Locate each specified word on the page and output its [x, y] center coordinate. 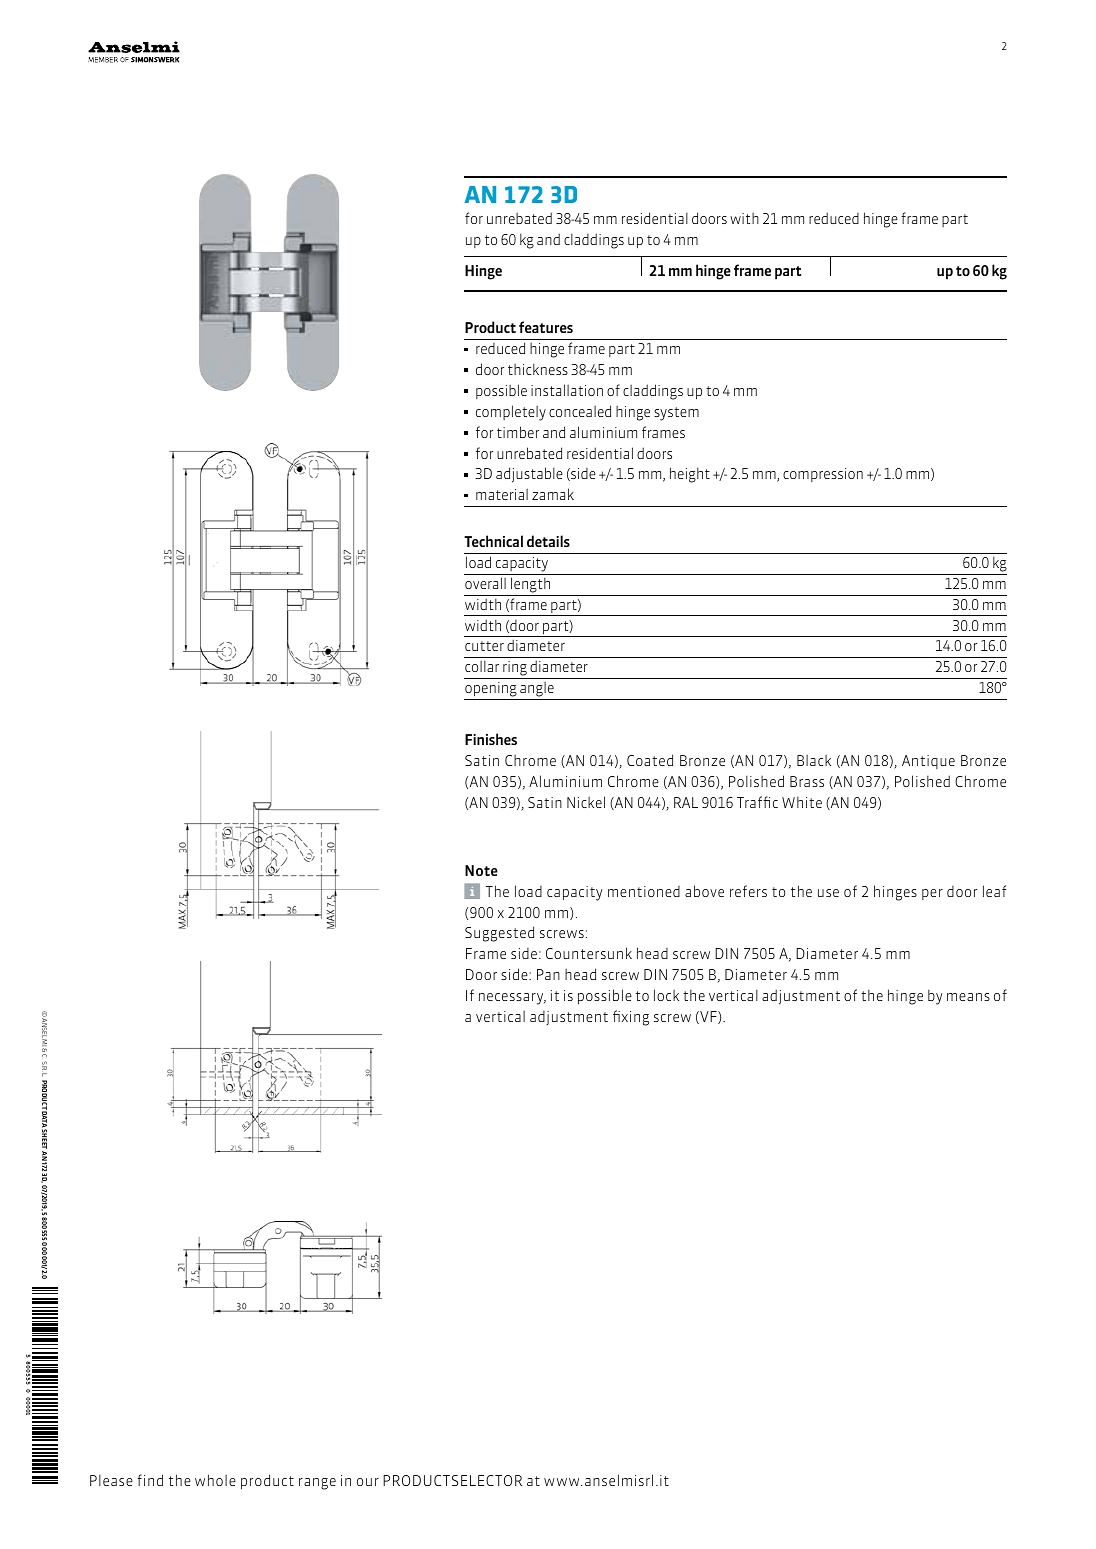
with [744, 218]
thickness [538, 369]
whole [215, 1480]
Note [481, 870]
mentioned [644, 891]
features [546, 327]
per [932, 894]
